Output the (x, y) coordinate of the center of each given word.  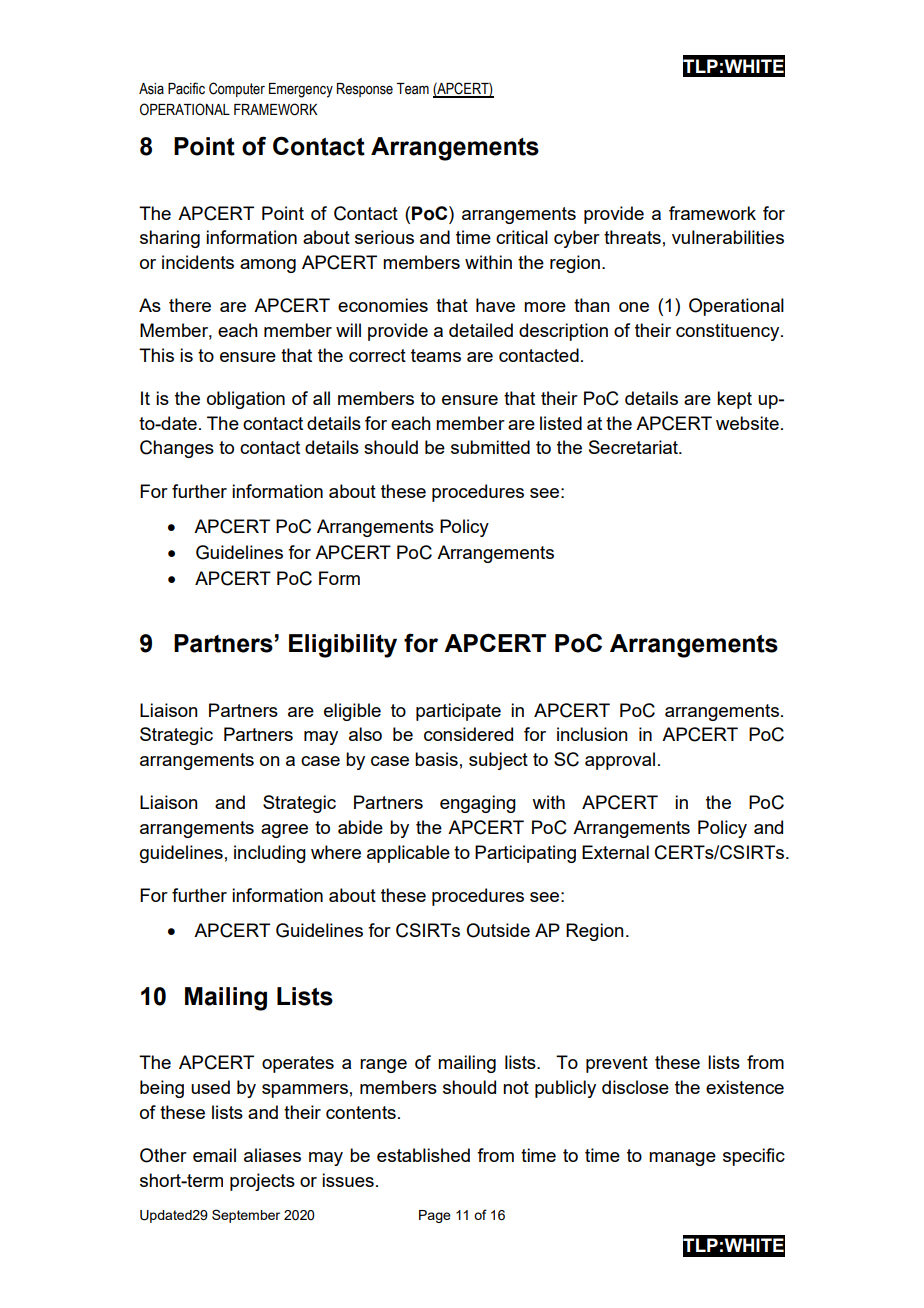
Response (365, 90)
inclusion (592, 734)
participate (458, 712)
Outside (498, 930)
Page (435, 1216)
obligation (246, 400)
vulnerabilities (728, 237)
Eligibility (343, 646)
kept (734, 400)
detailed (481, 330)
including (270, 854)
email (214, 1155)
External (615, 852)
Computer (237, 89)
